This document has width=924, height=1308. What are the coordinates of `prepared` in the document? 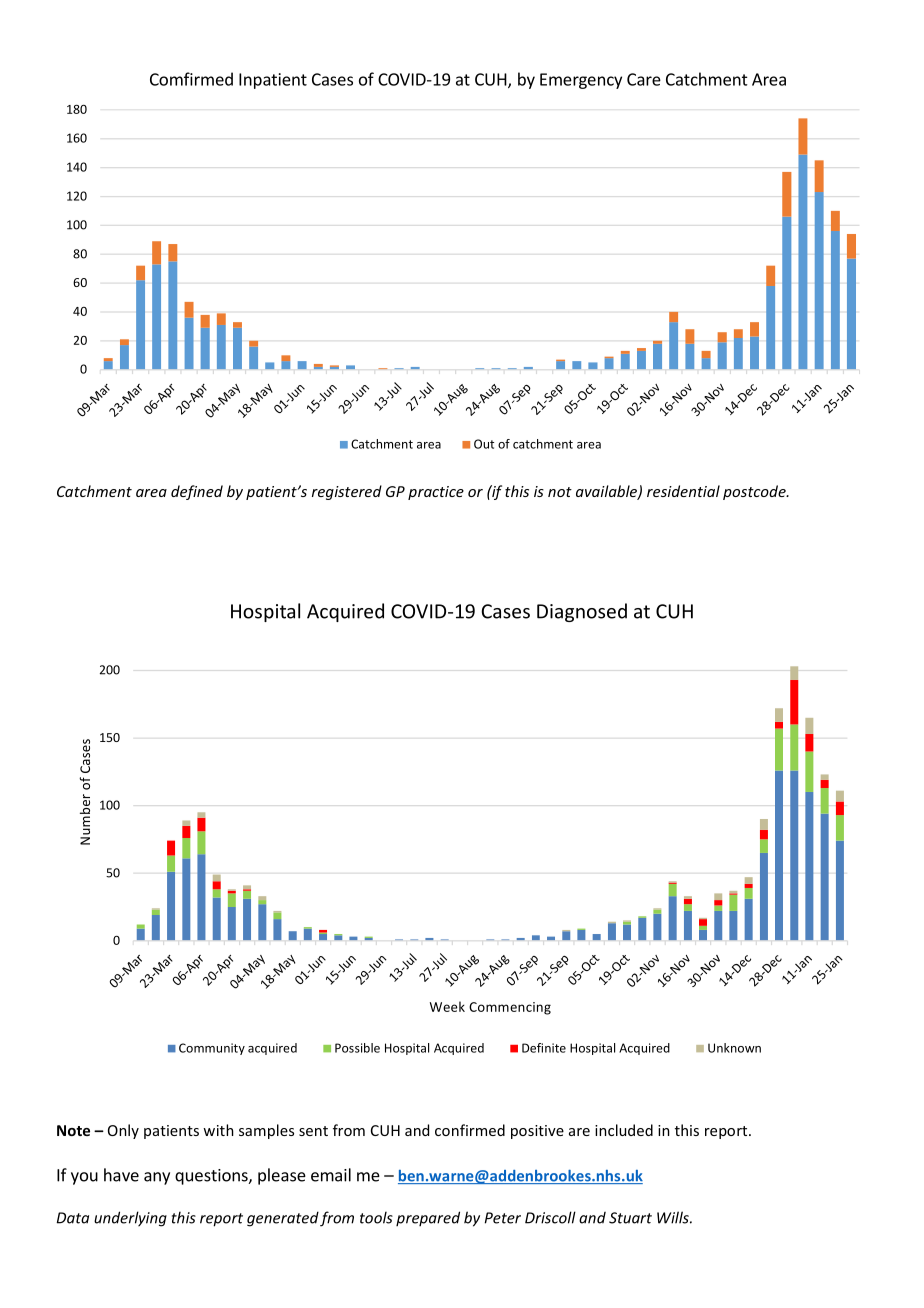 It's located at (428, 1218).
